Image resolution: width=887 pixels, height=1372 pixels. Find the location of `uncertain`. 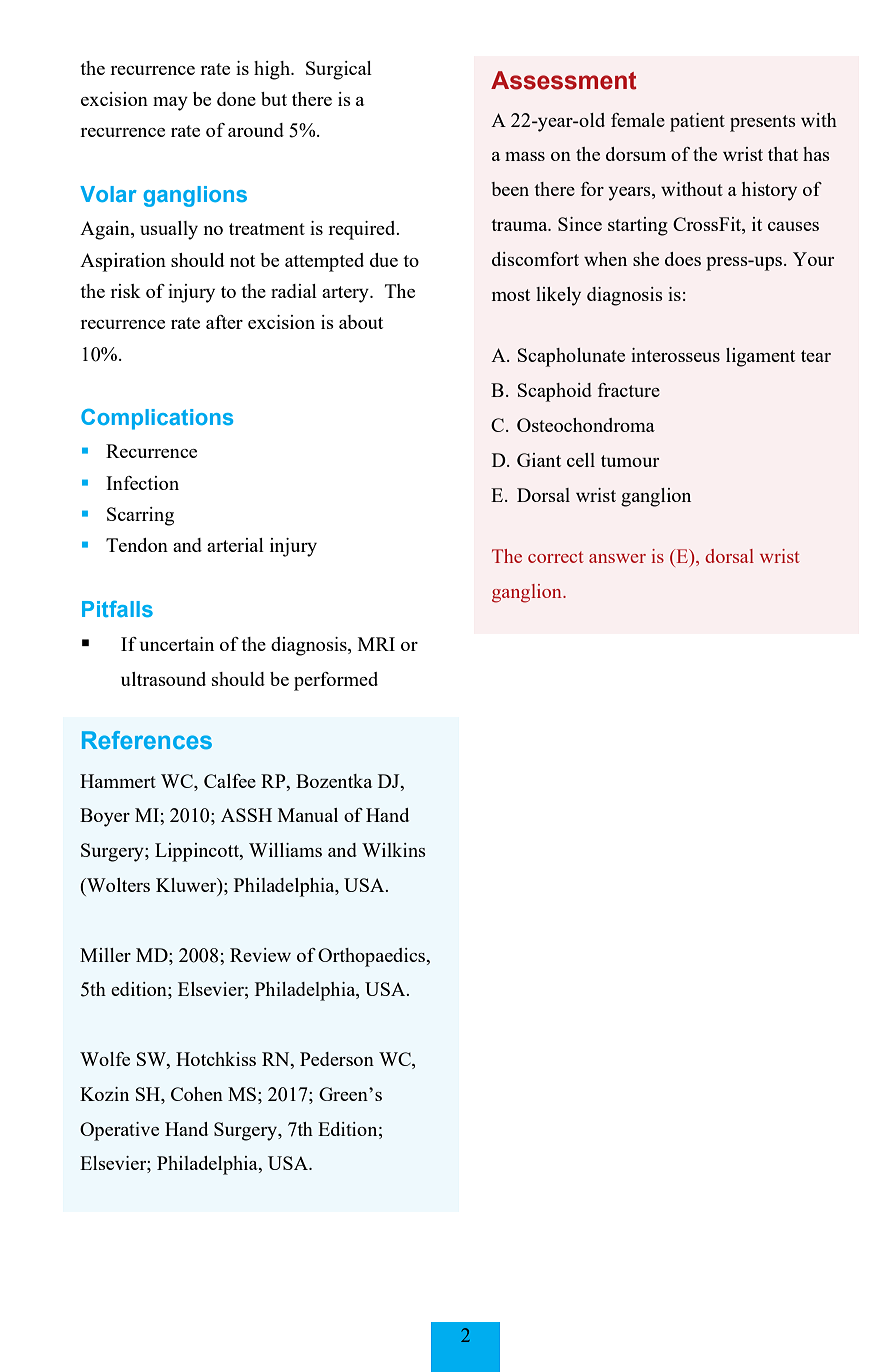

uncertain is located at coordinates (176, 644).
